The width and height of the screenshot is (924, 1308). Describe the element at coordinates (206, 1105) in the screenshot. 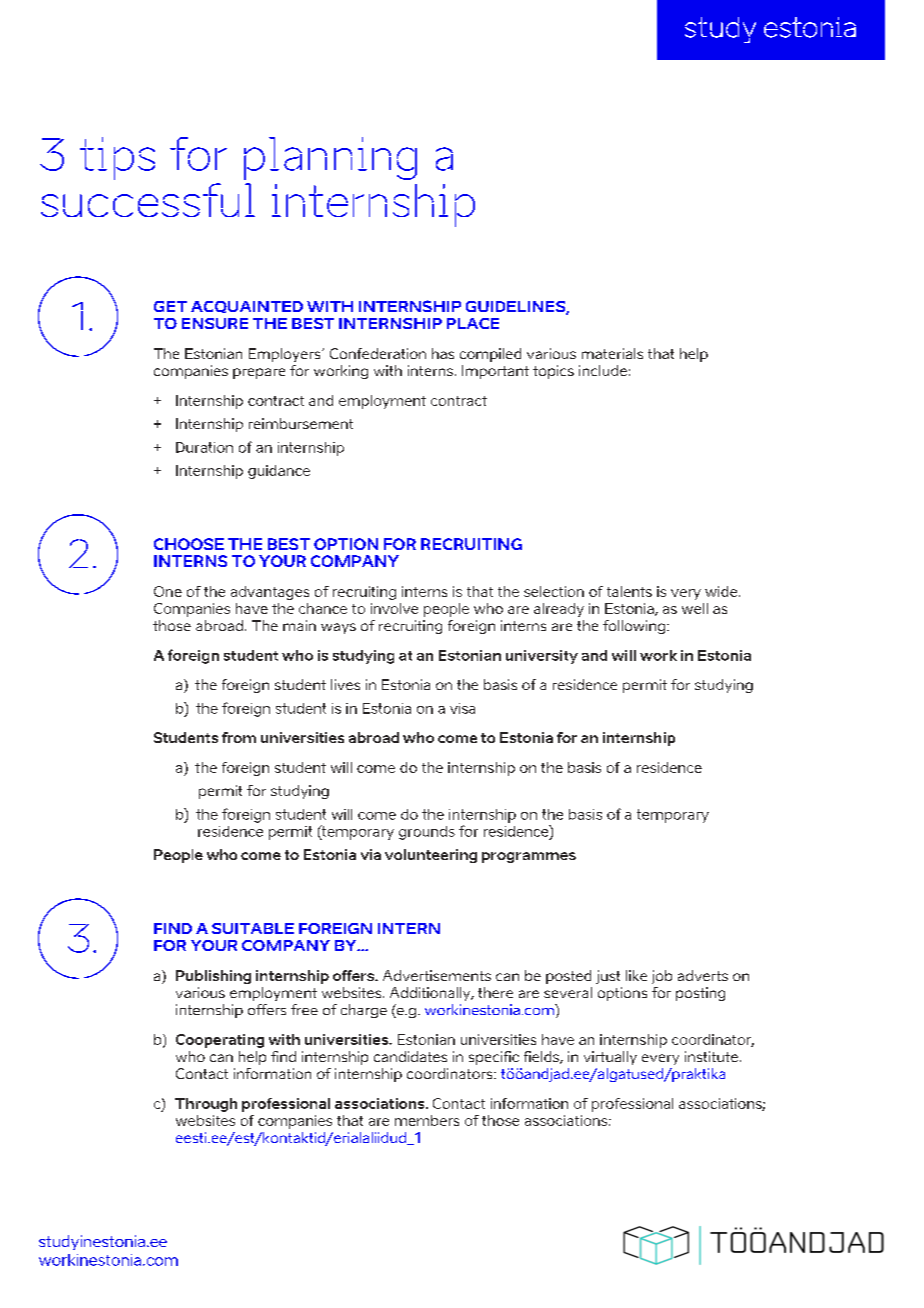

I see `Through` at that location.
